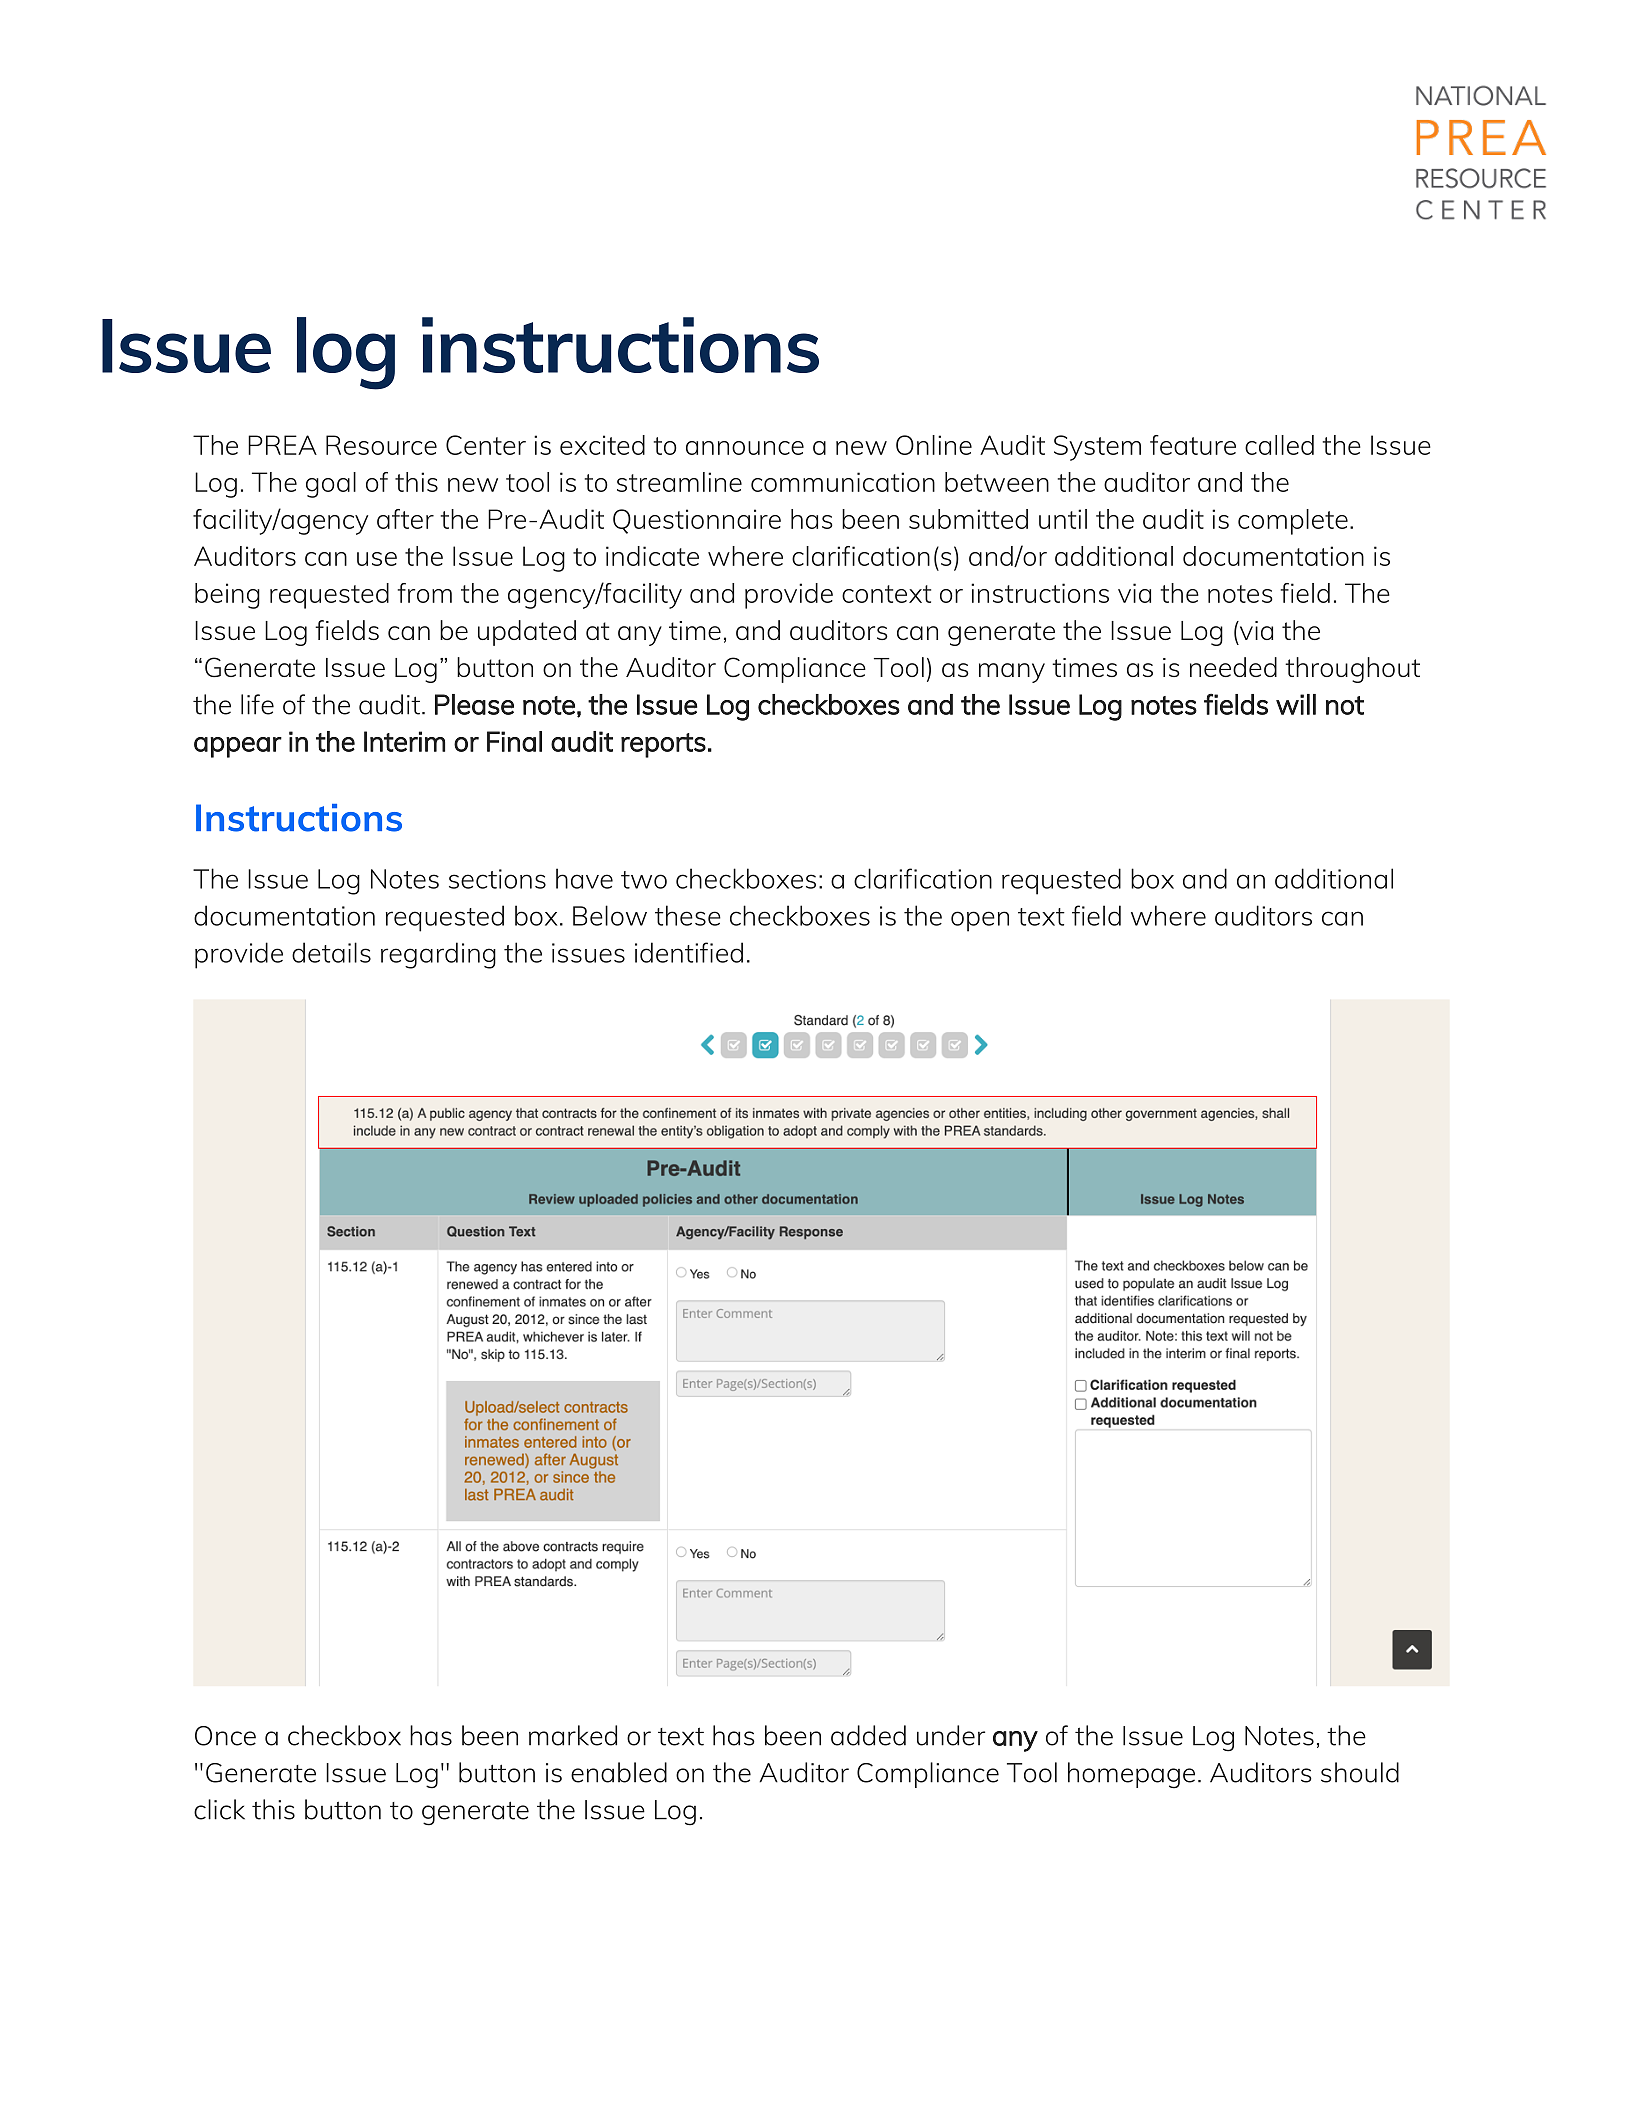 The height and width of the screenshot is (2126, 1643). I want to click on added, so click(868, 1735).
